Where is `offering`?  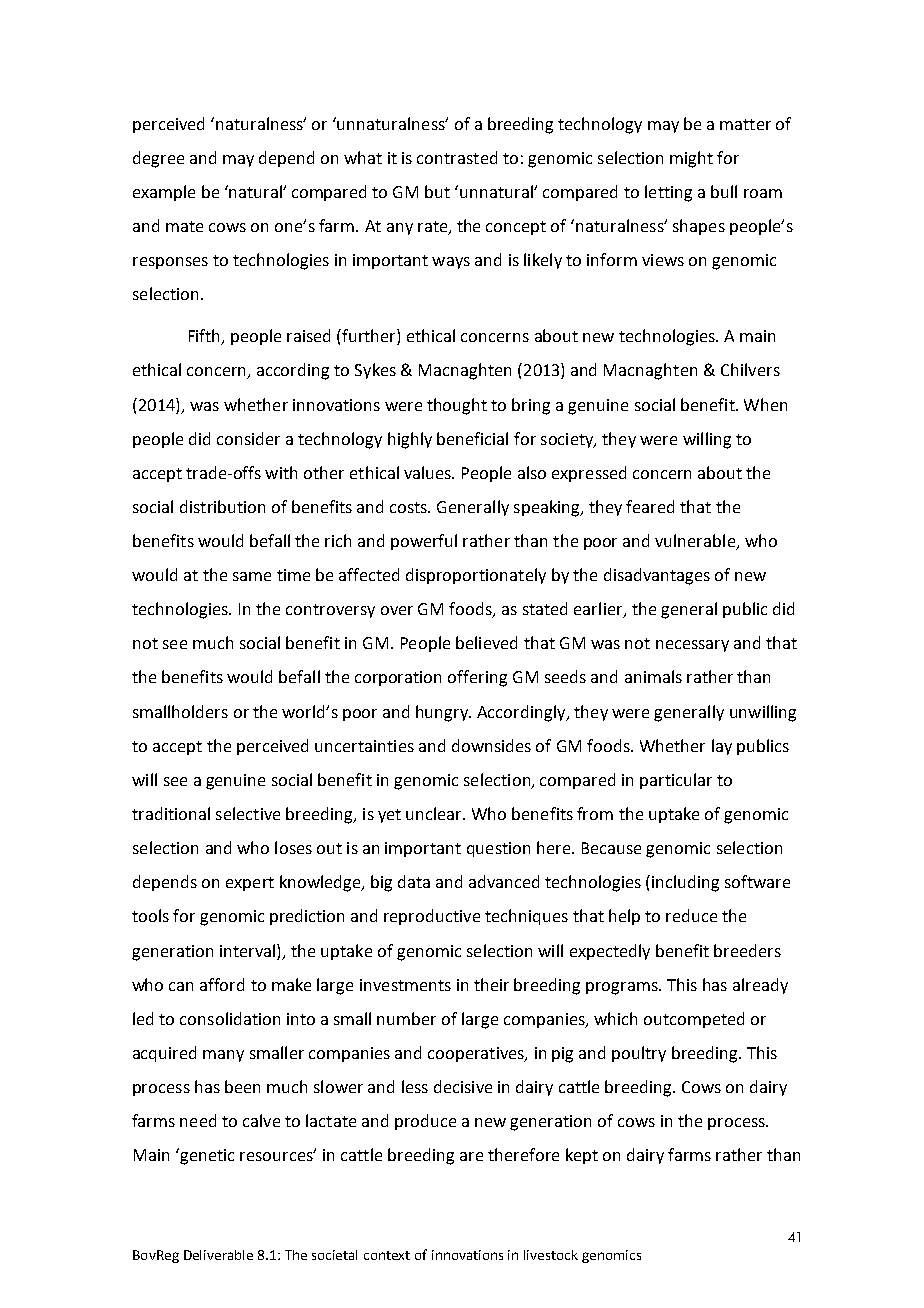 offering is located at coordinates (477, 678).
